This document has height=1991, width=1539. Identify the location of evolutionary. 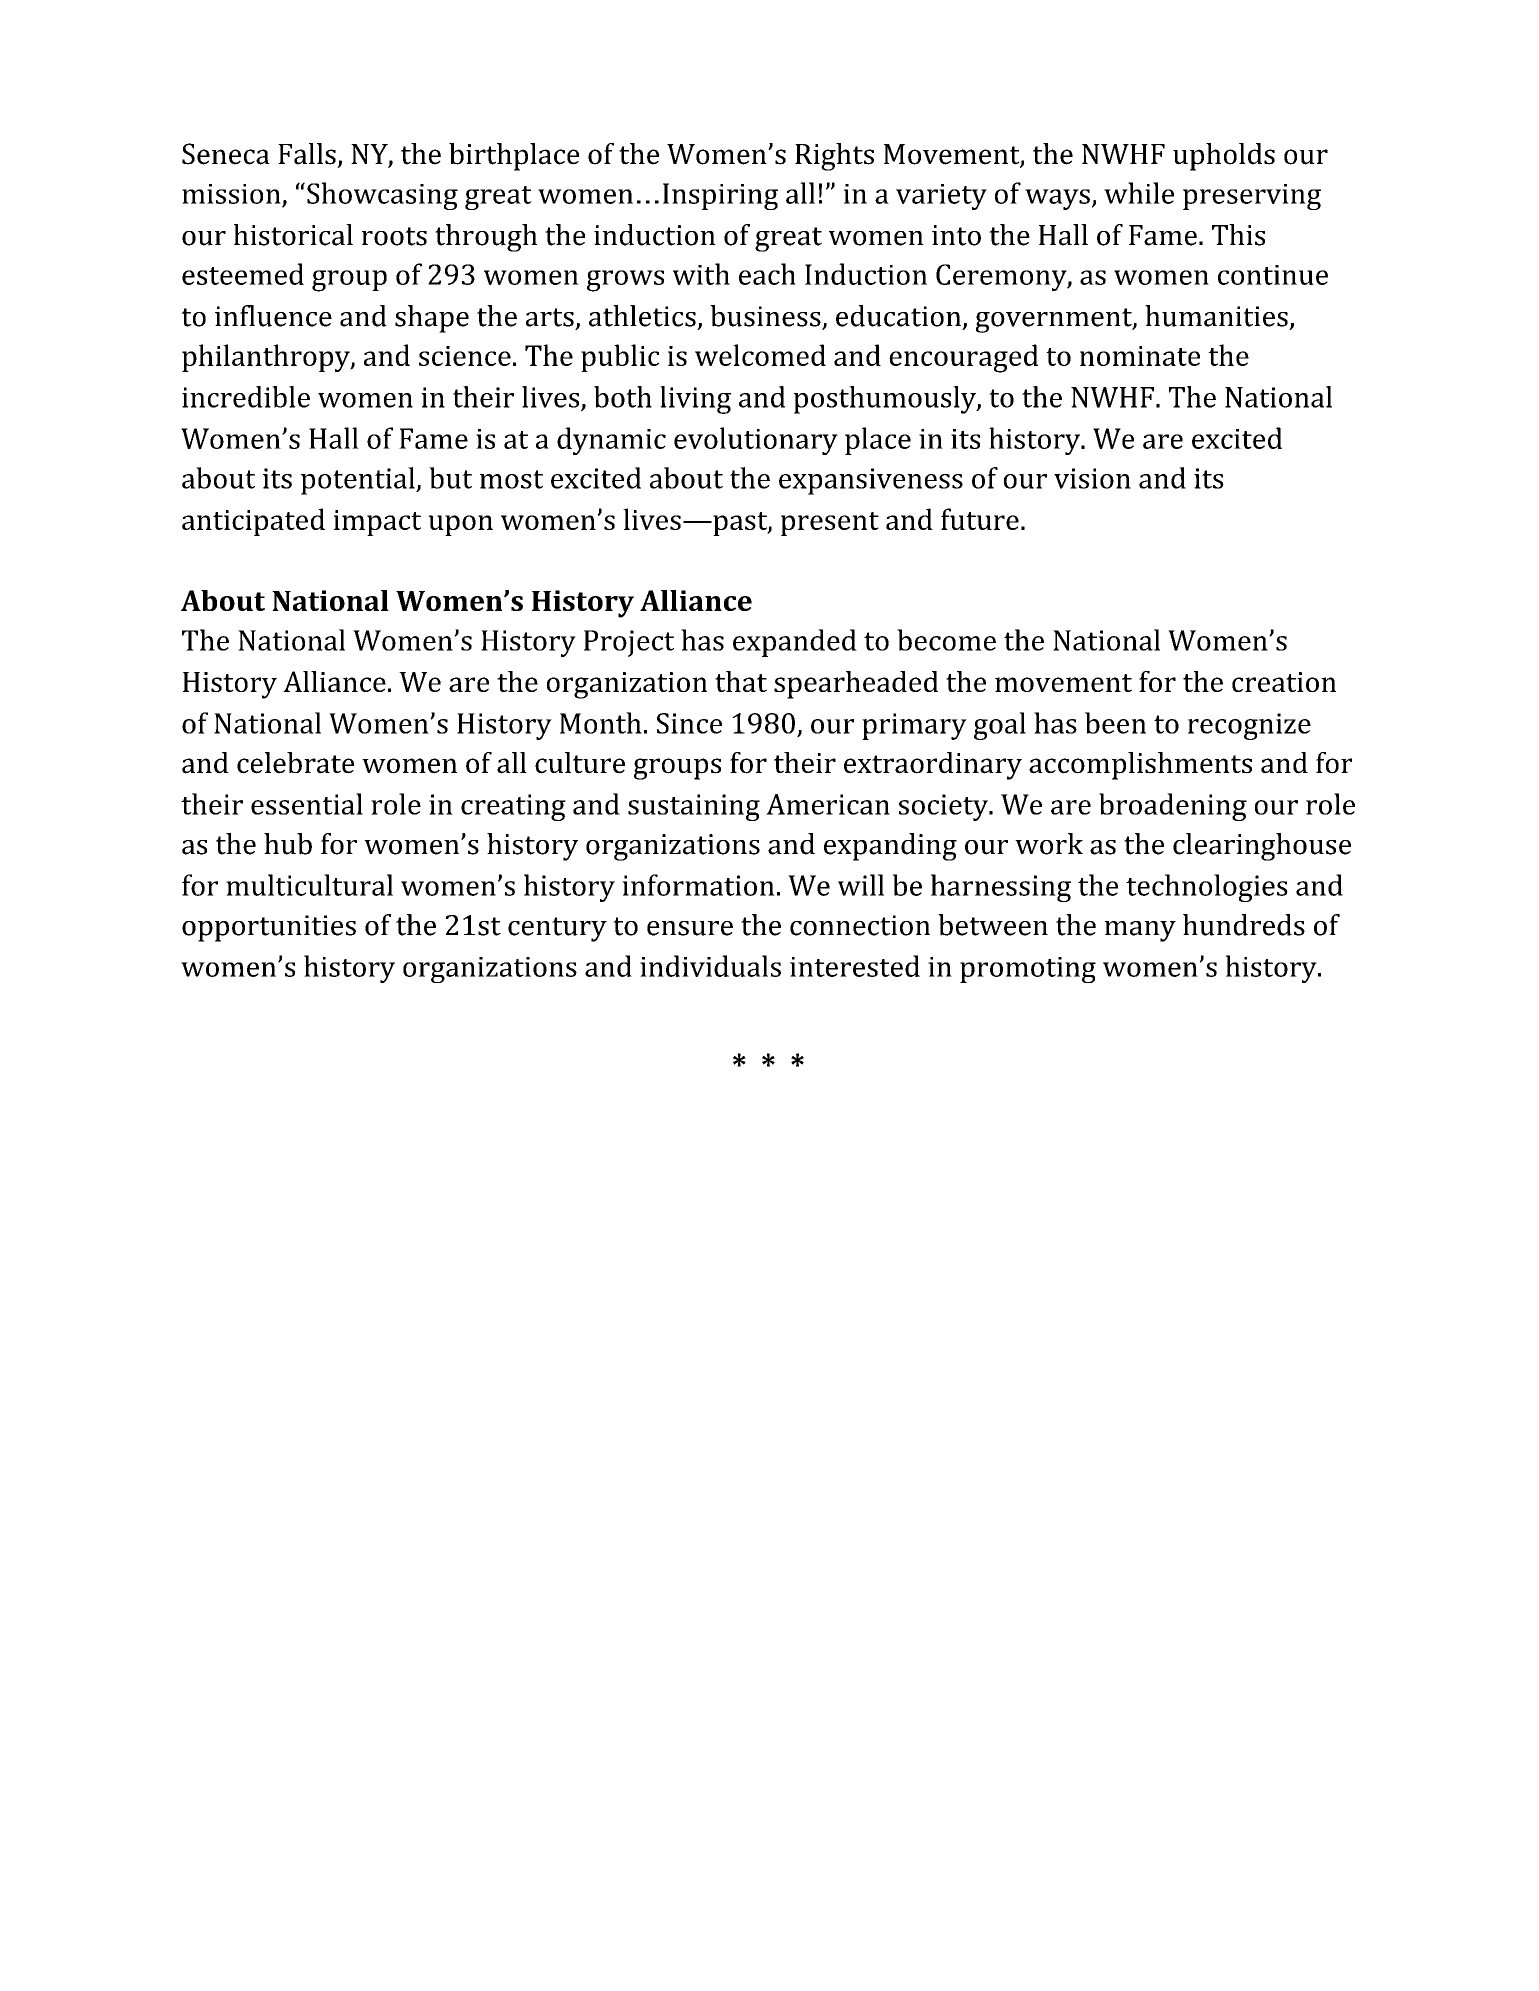
(756, 441).
